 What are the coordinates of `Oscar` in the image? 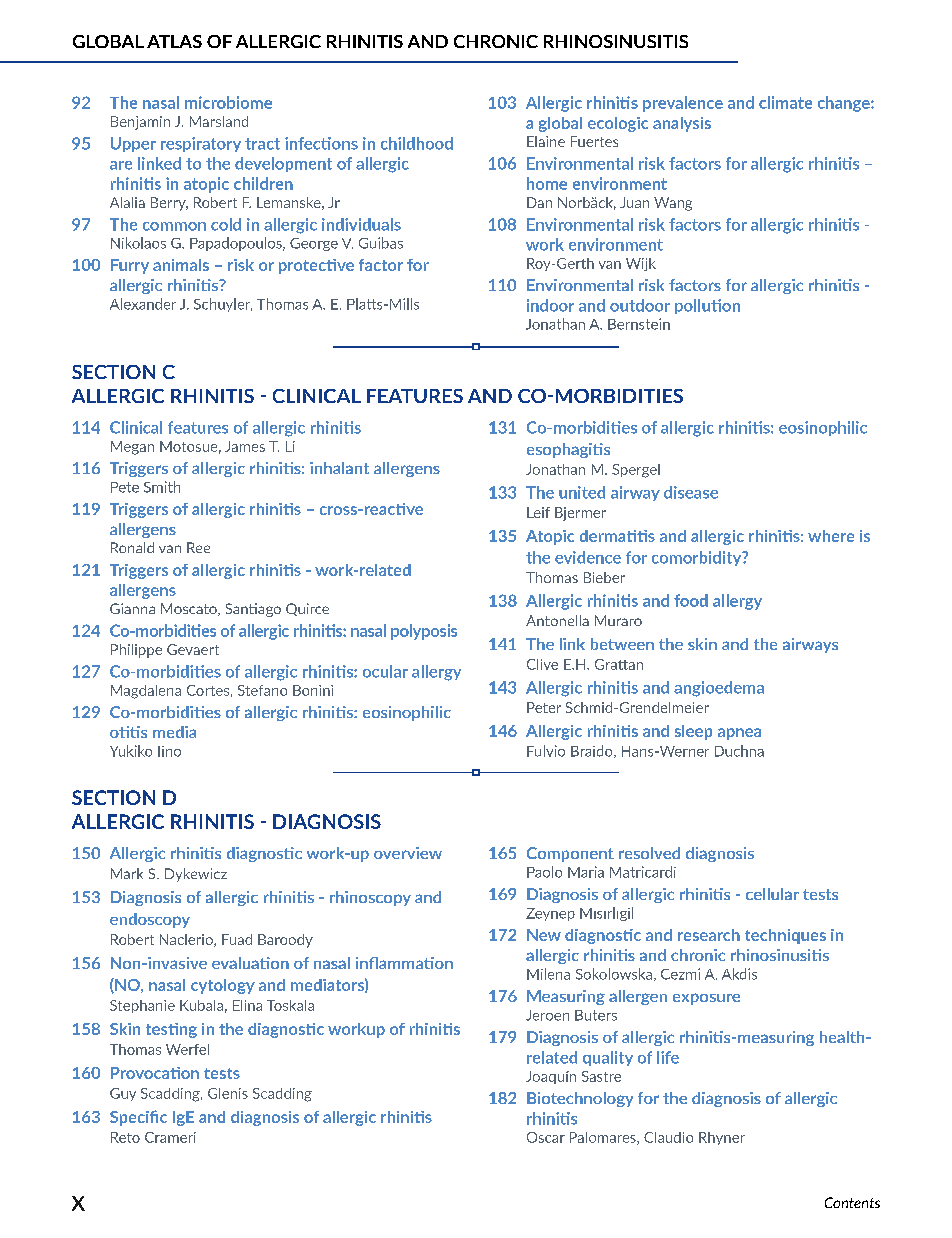 It's located at (546, 1137).
